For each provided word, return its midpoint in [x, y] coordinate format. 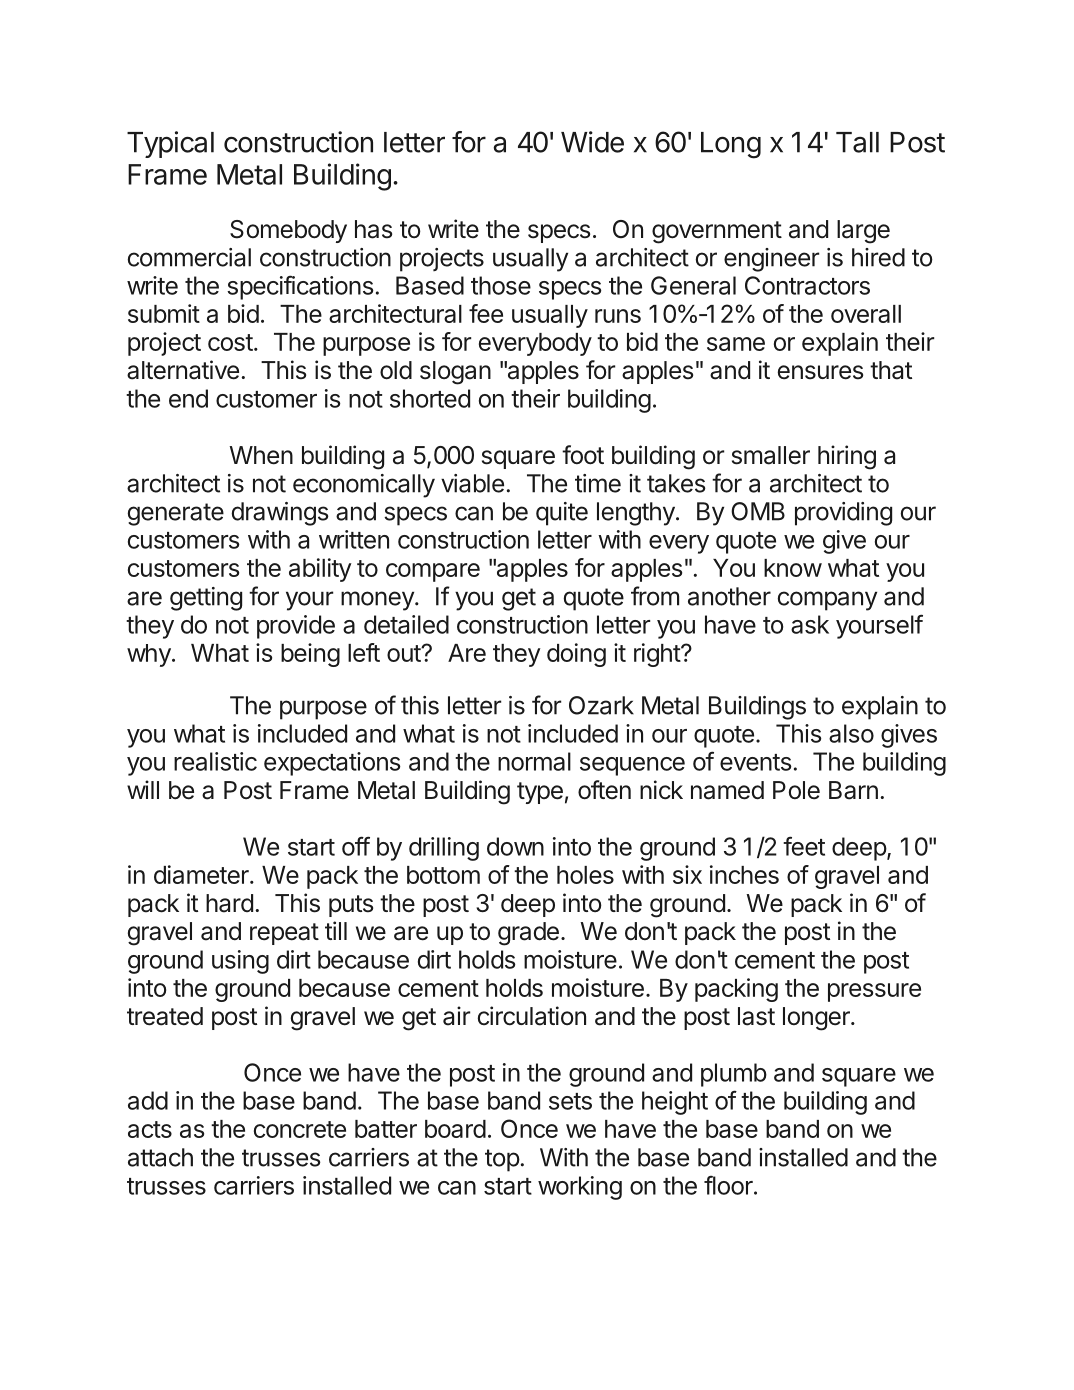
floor [729, 1185]
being [310, 655]
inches [744, 874]
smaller [771, 455]
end [188, 398]
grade [528, 934]
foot [583, 455]
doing [576, 655]
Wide [592, 142]
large [863, 232]
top [502, 1160]
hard [229, 903]
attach [160, 1157]
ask [810, 624]
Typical [170, 144]
